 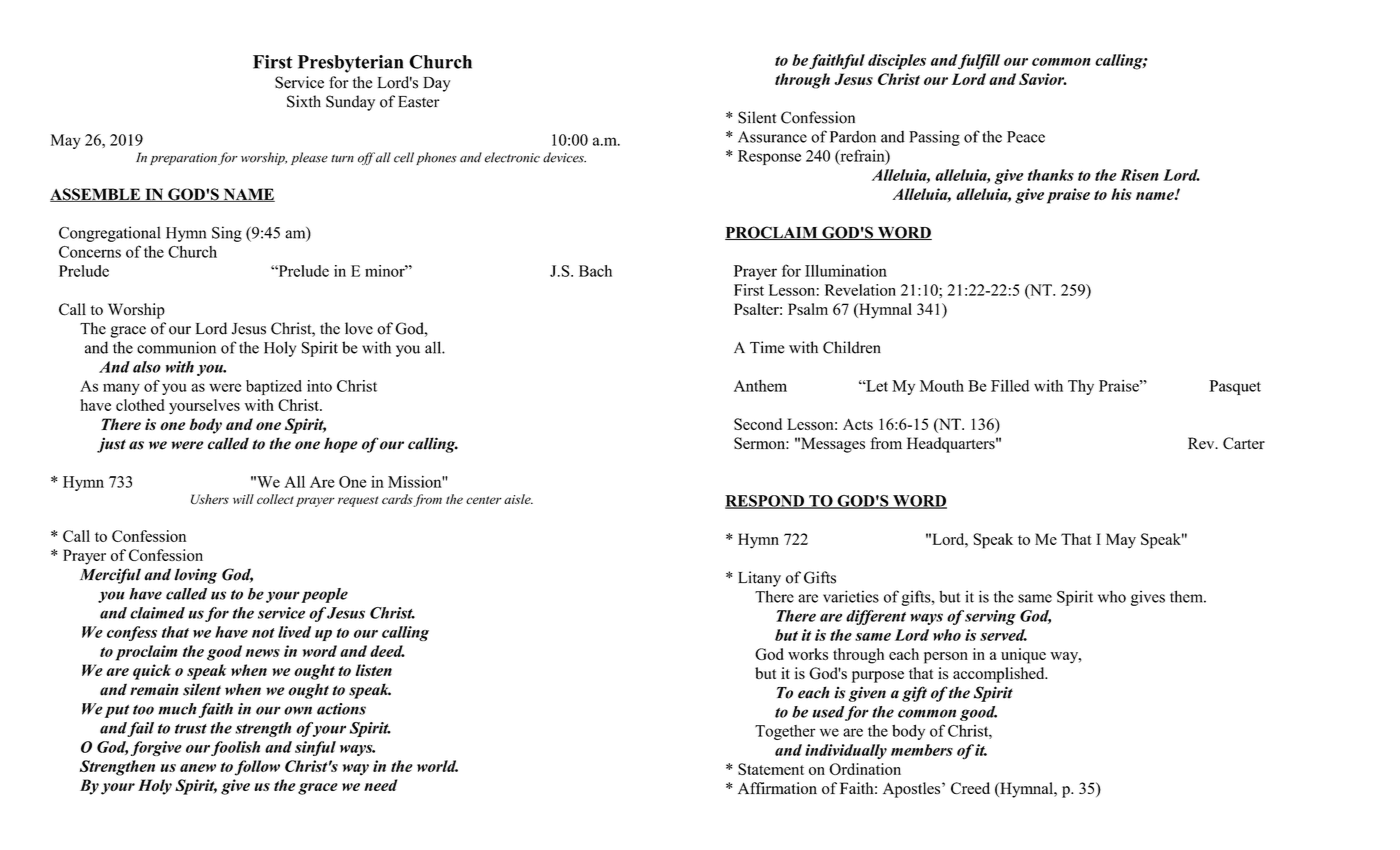 I want to click on Thy, so click(x=1081, y=387).
